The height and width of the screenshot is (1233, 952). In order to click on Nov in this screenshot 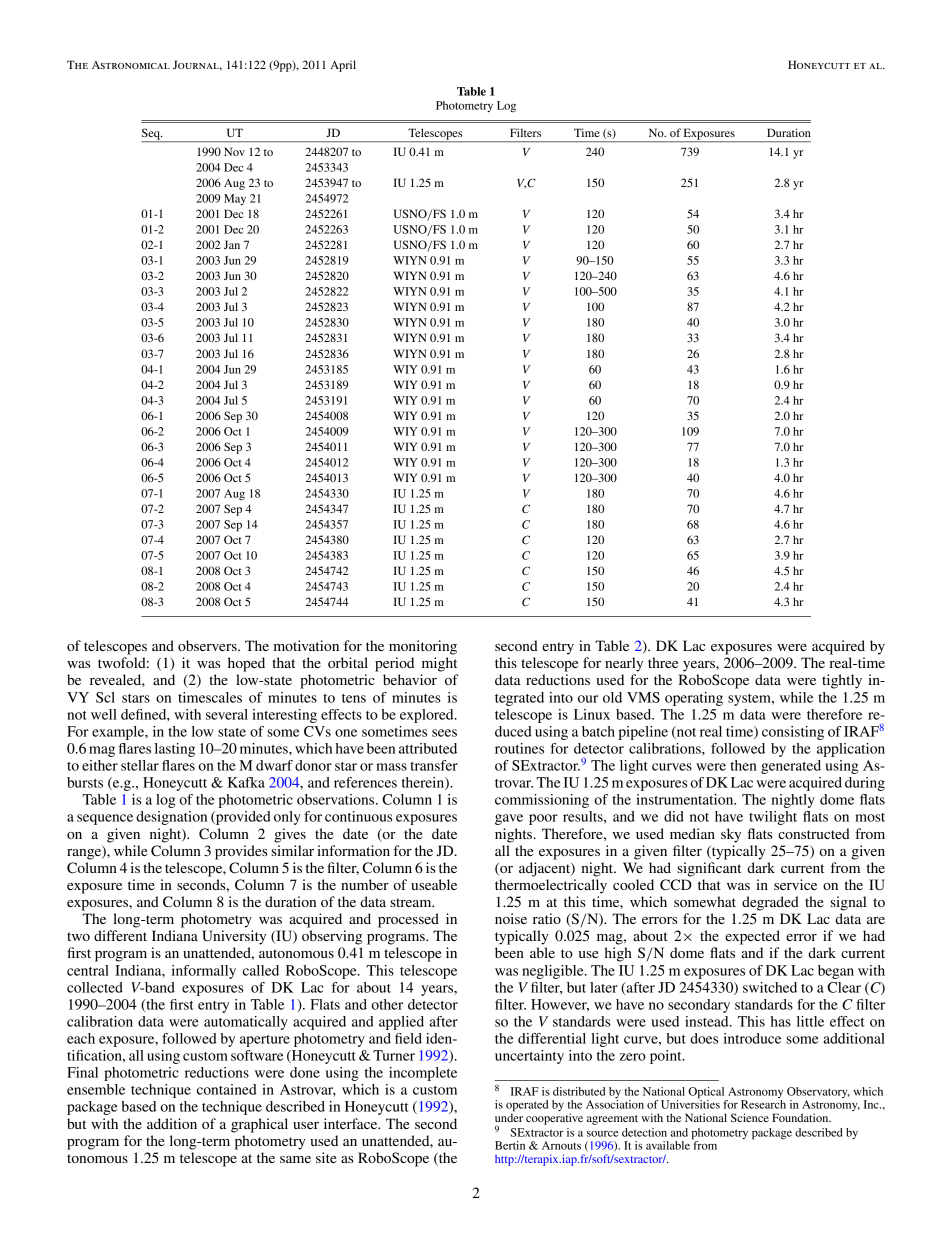, I will do `click(234, 151)`.
